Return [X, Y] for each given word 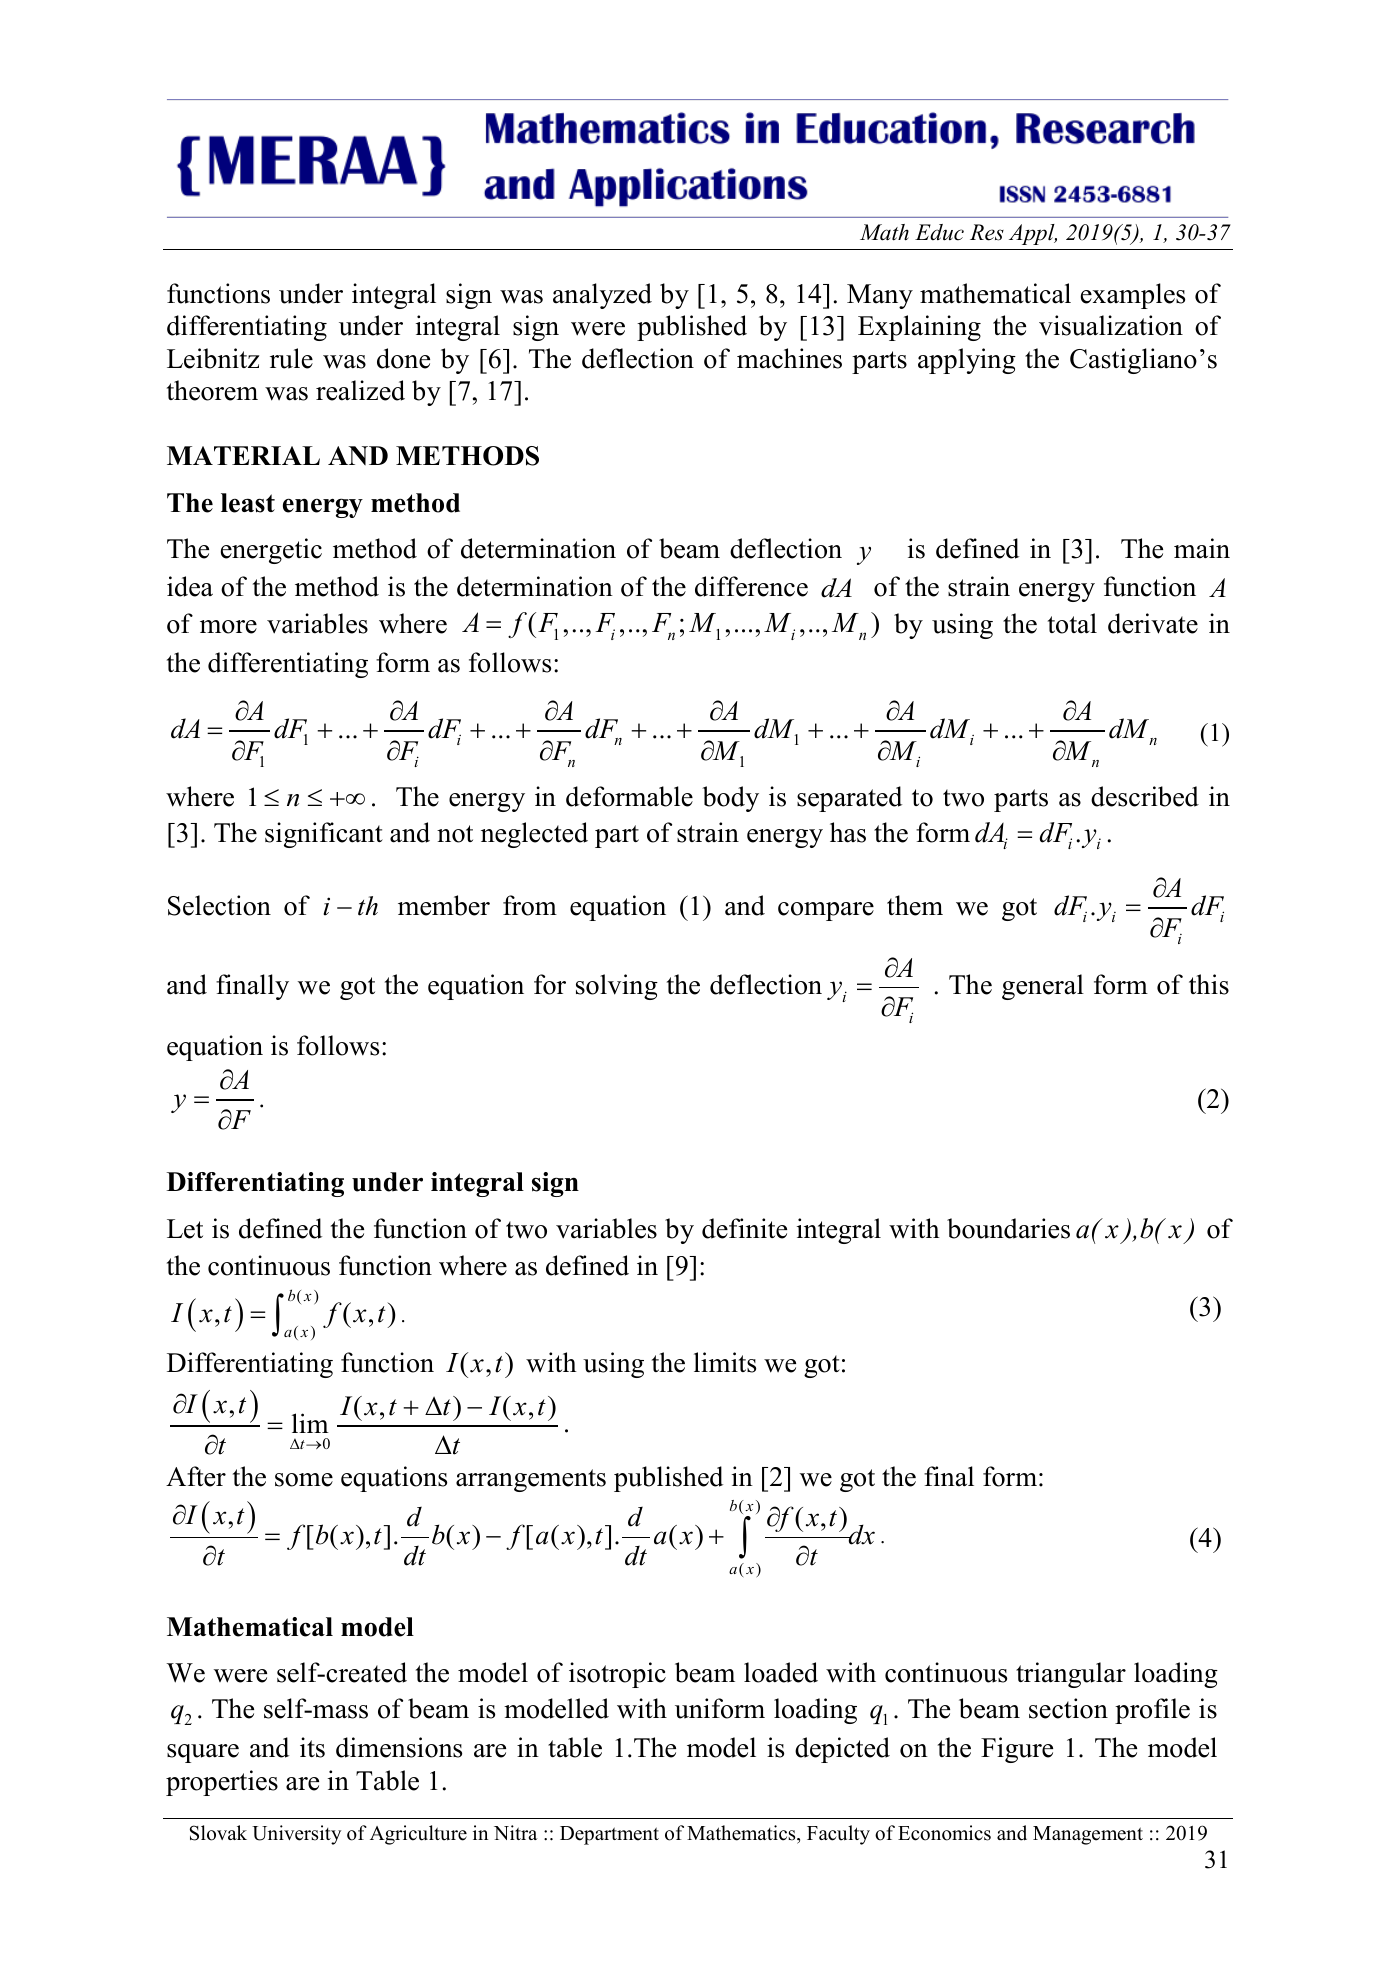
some [304, 1480]
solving [617, 987]
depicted [842, 1750]
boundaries [1008, 1228]
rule [291, 358]
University [296, 1835]
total [1072, 623]
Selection [219, 905]
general [1043, 987]
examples [1133, 296]
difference [751, 586]
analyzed [602, 296]
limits [725, 1362]
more [228, 627]
